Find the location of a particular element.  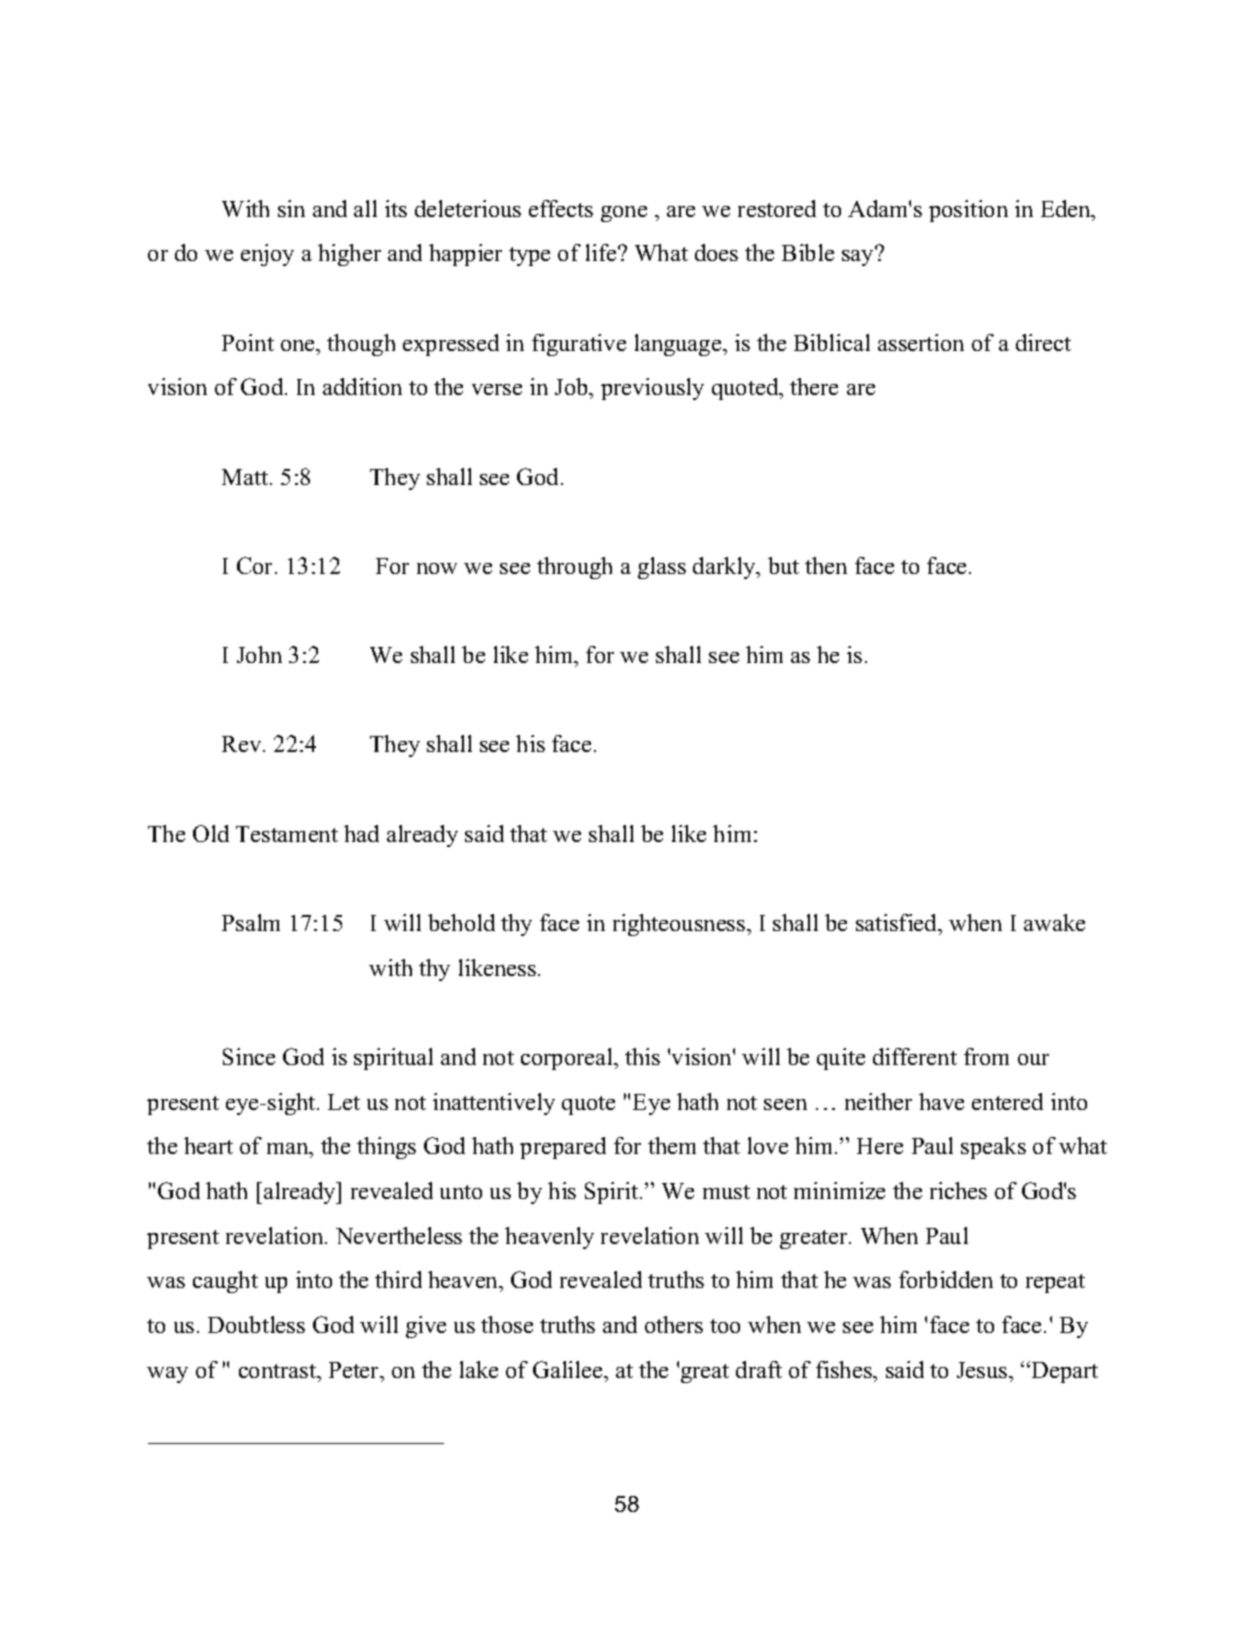

Jesus is located at coordinates (983, 1370).
